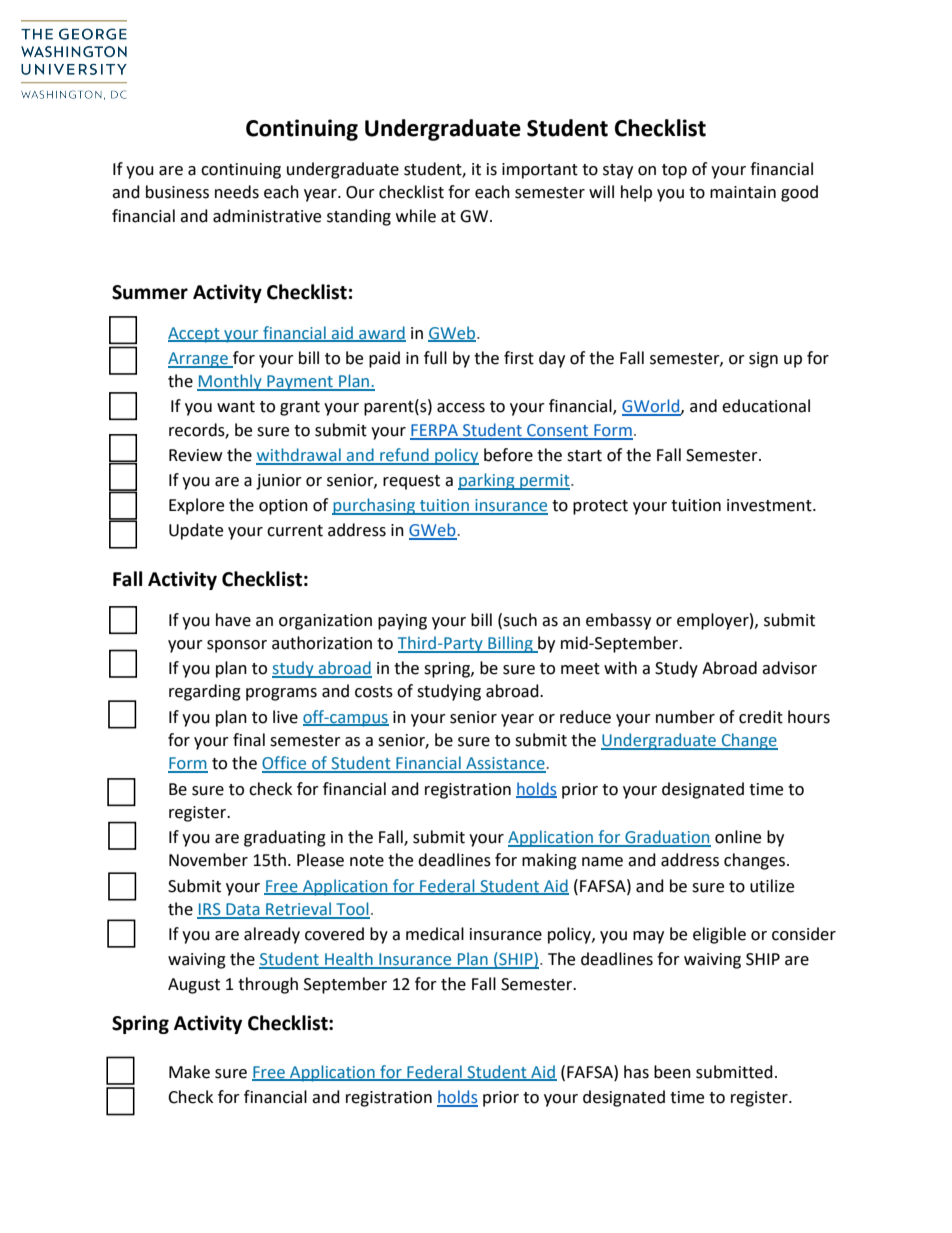  What do you see at coordinates (195, 455) in the screenshot?
I see `Review` at bounding box center [195, 455].
